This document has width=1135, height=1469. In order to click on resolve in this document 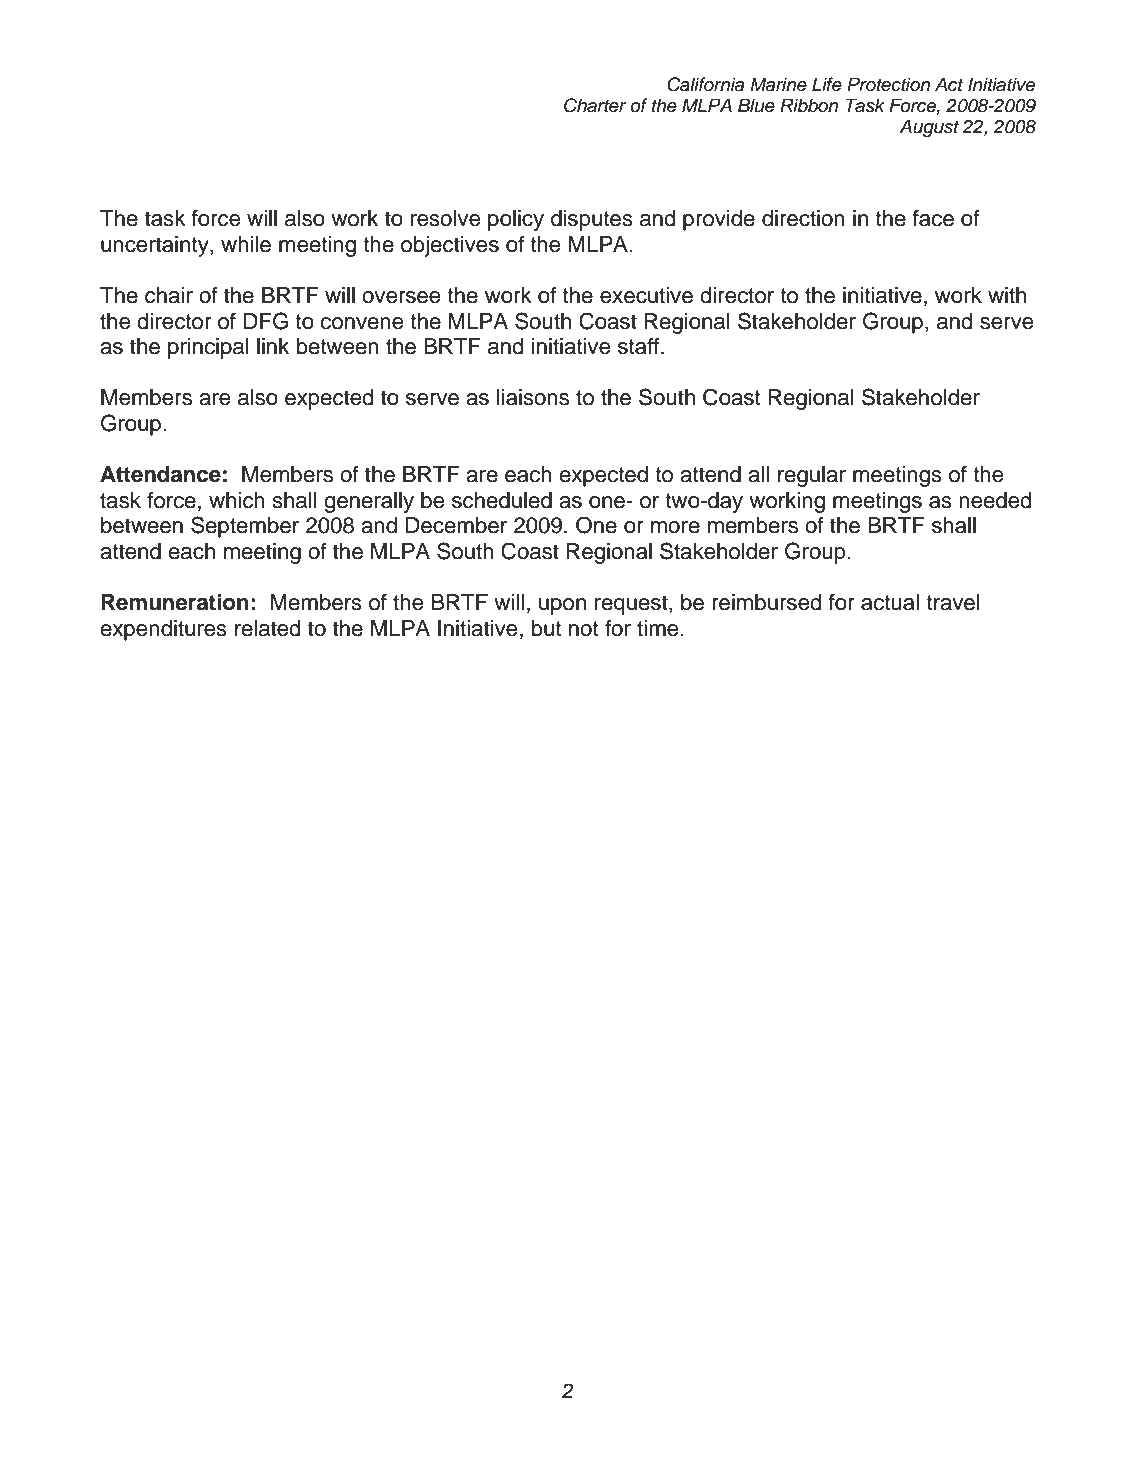, I will do `click(445, 218)`.
